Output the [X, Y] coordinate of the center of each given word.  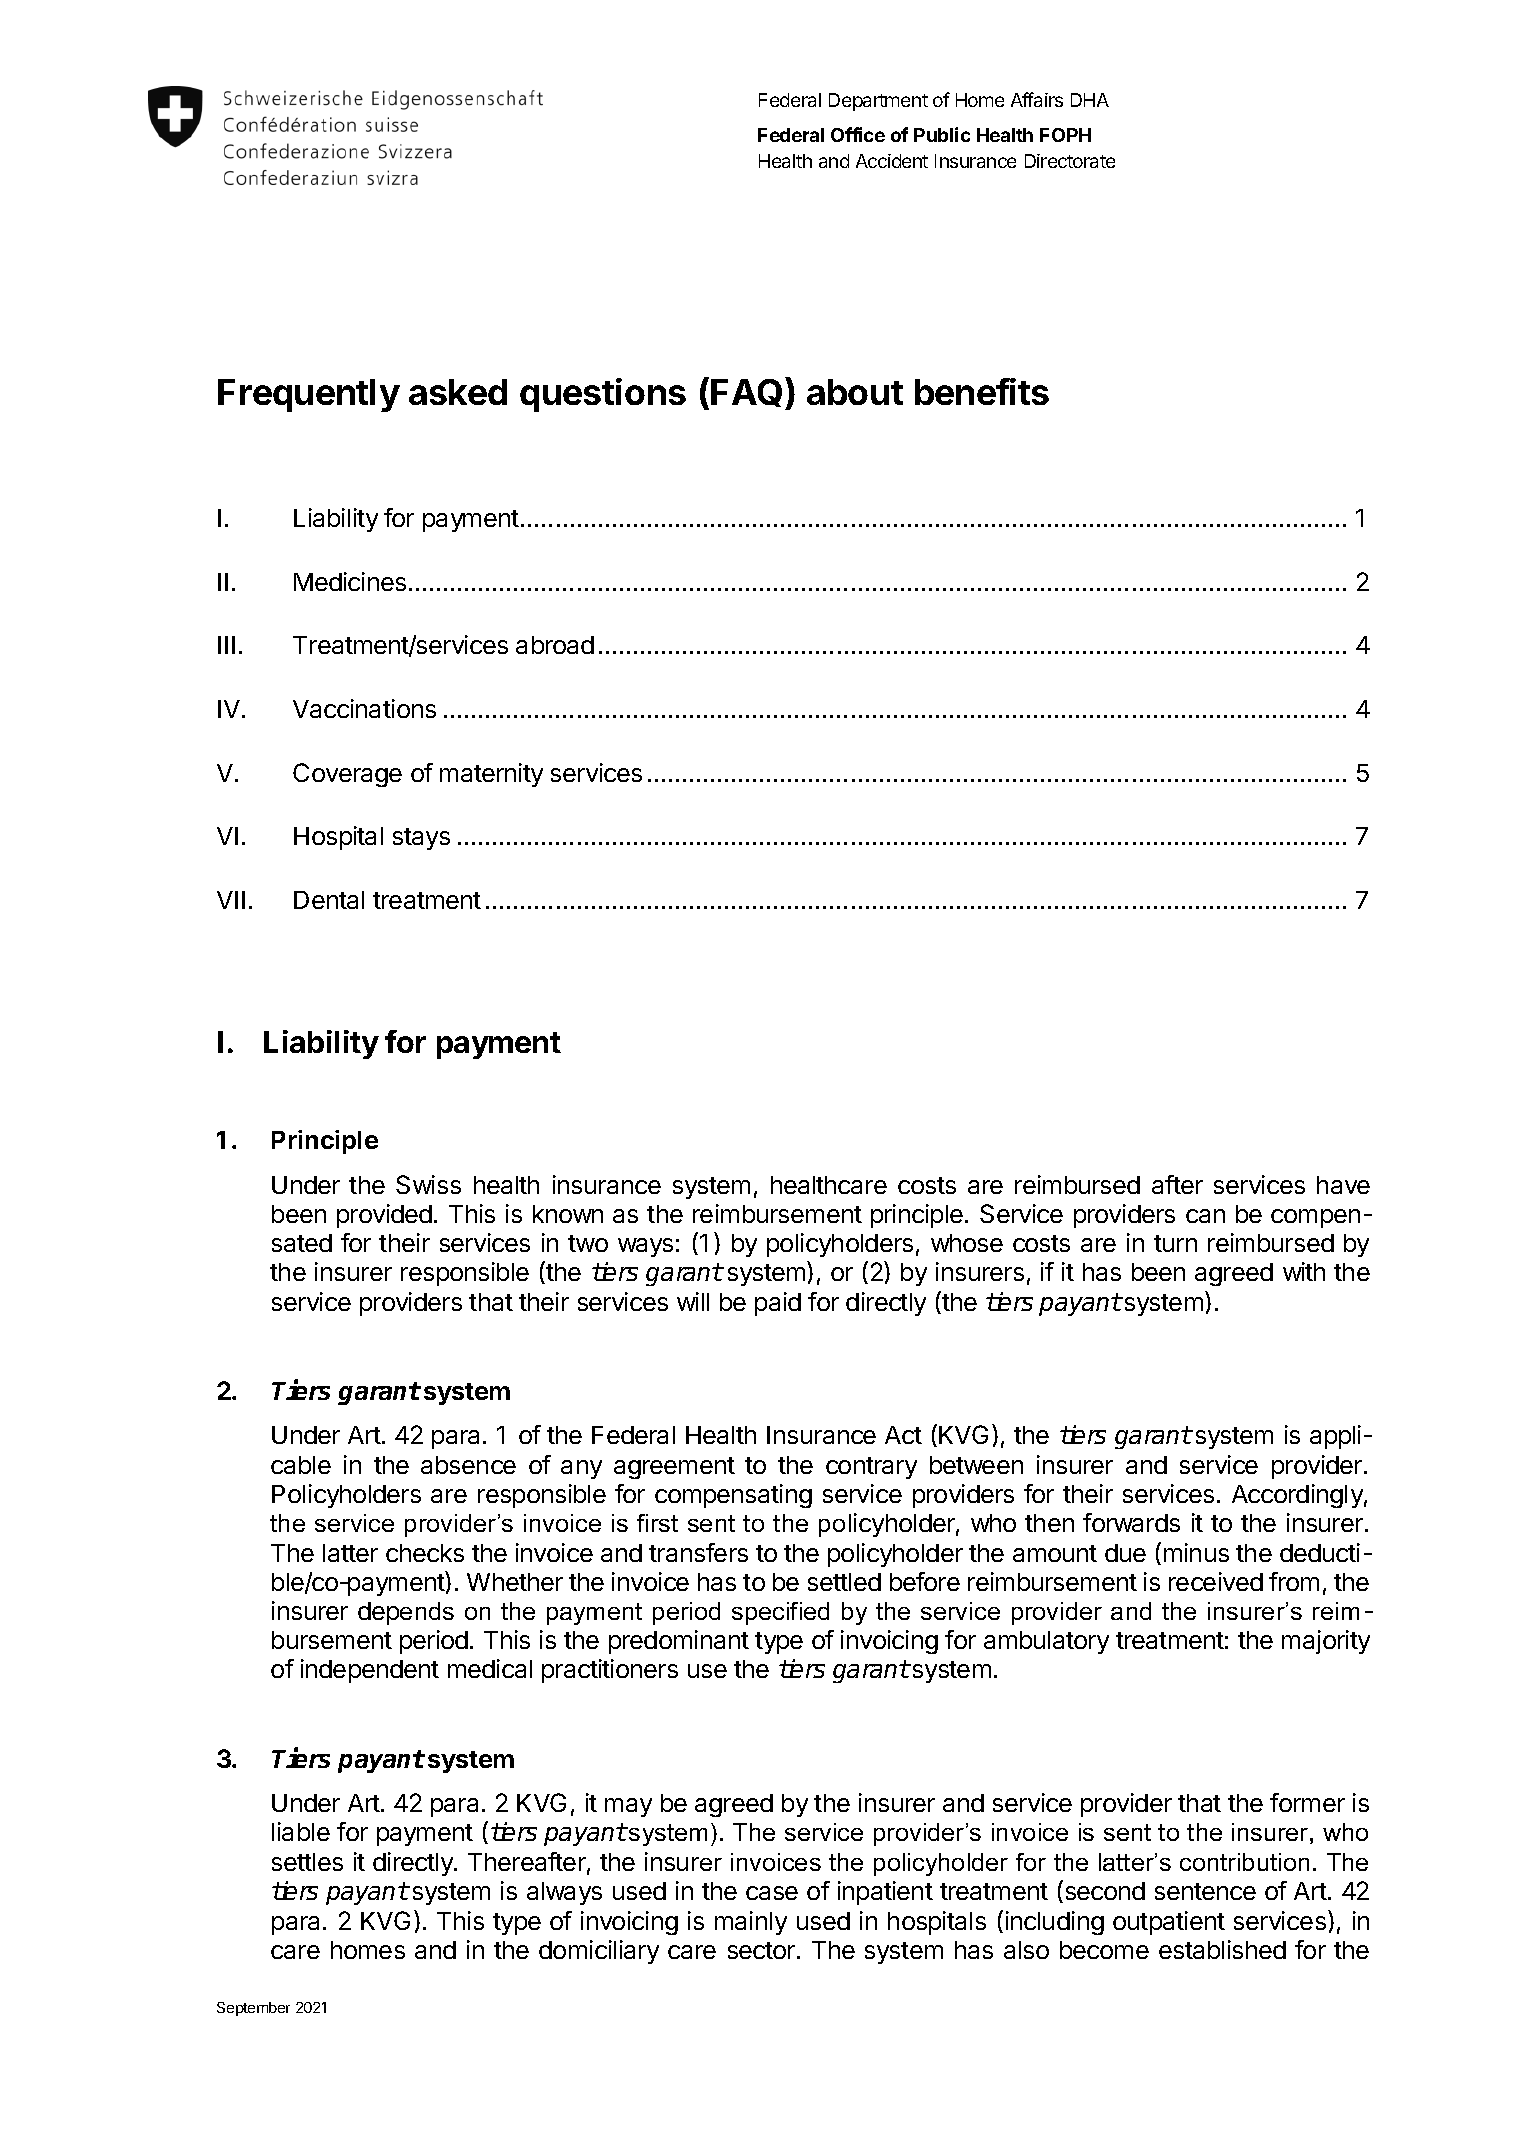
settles [307, 1862]
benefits [982, 391]
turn [1175, 1243]
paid [778, 1304]
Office [858, 134]
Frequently [309, 395]
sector [763, 1950]
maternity [491, 775]
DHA [1090, 100]
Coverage [347, 775]
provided [384, 1216]
